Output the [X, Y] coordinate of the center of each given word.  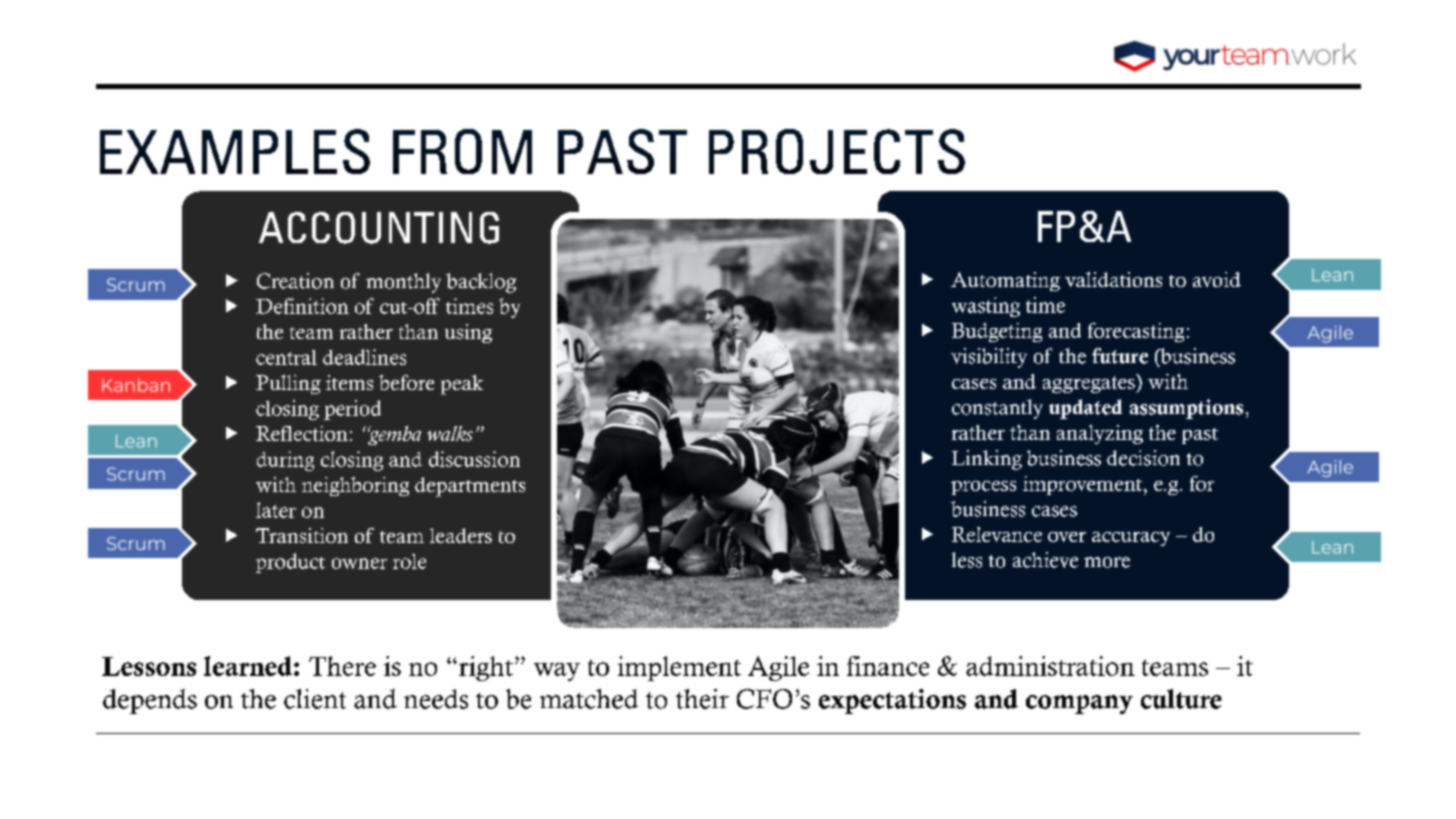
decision [1143, 458]
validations [1113, 279]
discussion [474, 459]
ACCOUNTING [379, 228]
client [315, 699]
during [285, 461]
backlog [481, 283]
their [702, 699]
